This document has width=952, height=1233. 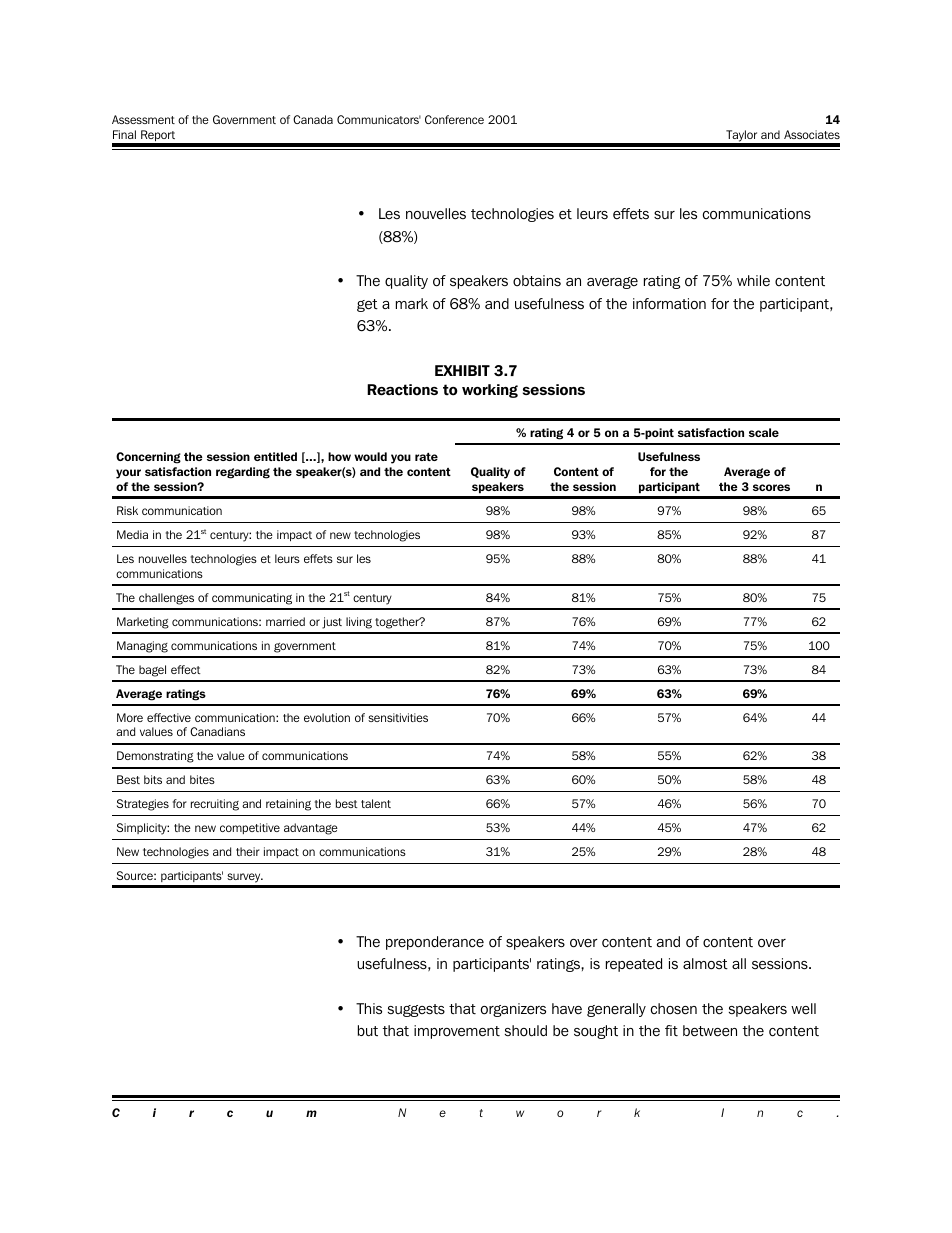 What do you see at coordinates (710, 1031) in the document?
I see `between` at bounding box center [710, 1031].
